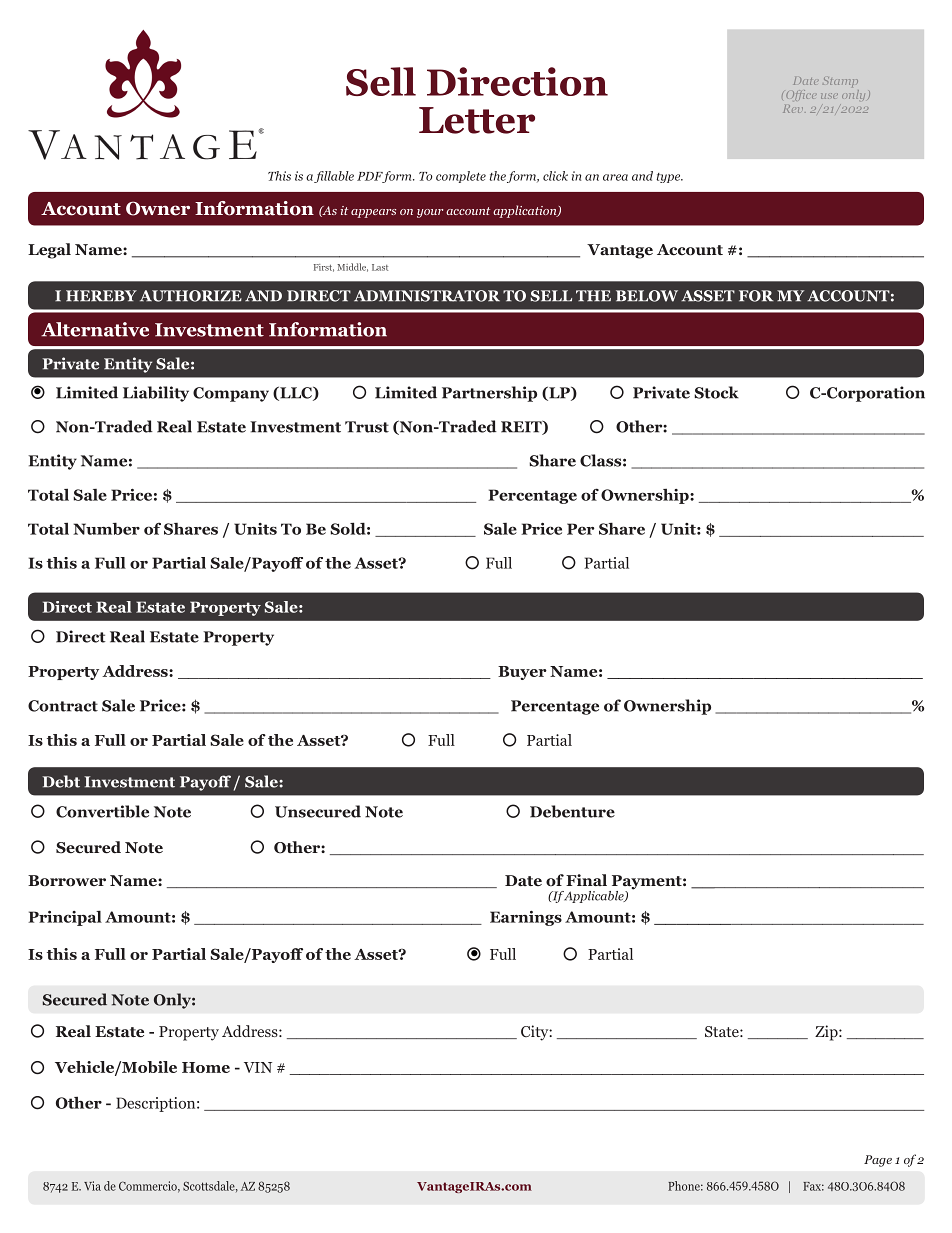 This screenshot has width=952, height=1233. I want to click on Buyer, so click(522, 673).
